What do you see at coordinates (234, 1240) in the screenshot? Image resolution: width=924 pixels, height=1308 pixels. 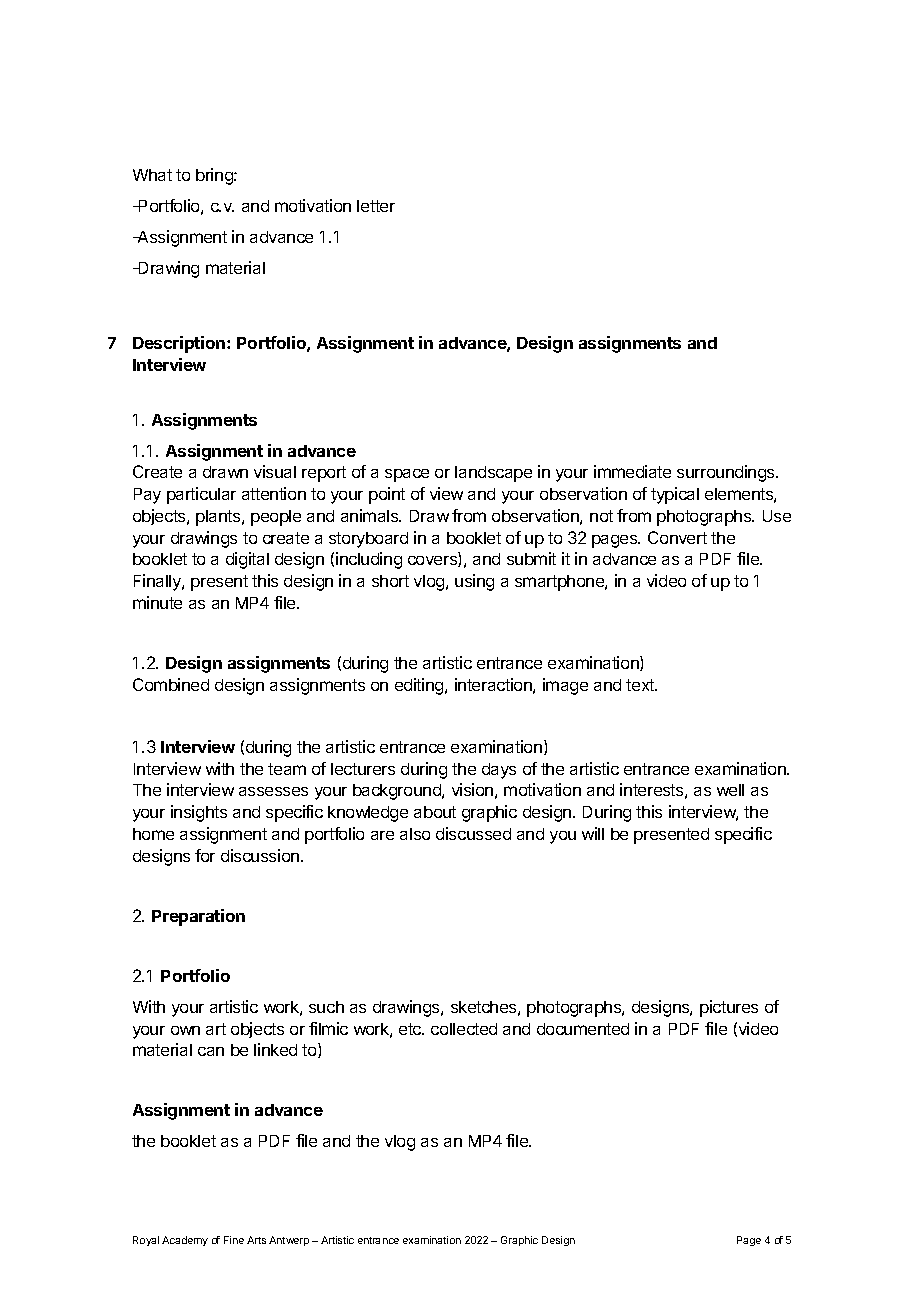 I see `Fine` at bounding box center [234, 1240].
